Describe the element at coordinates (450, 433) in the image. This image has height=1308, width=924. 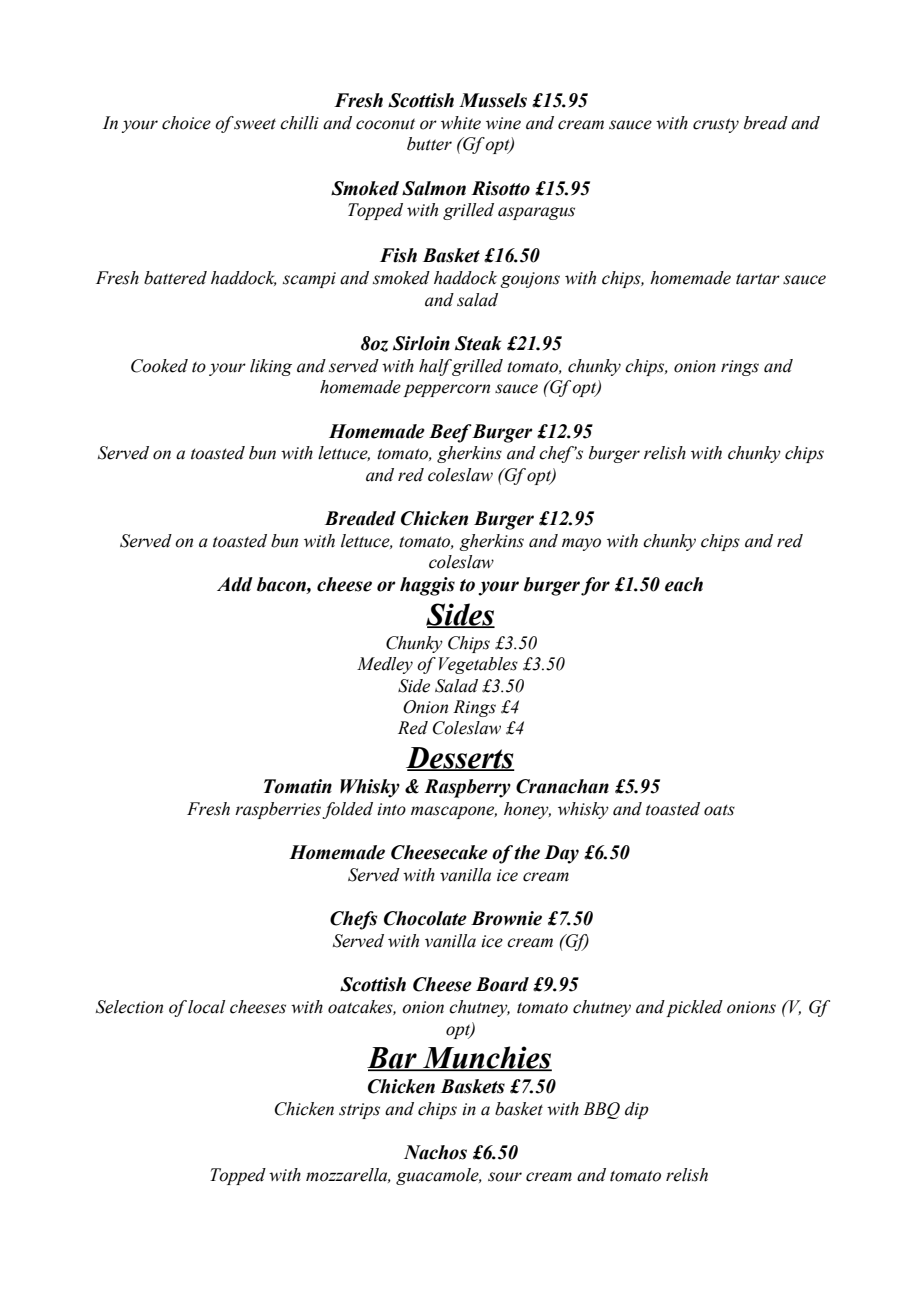
I see `Beef` at that location.
